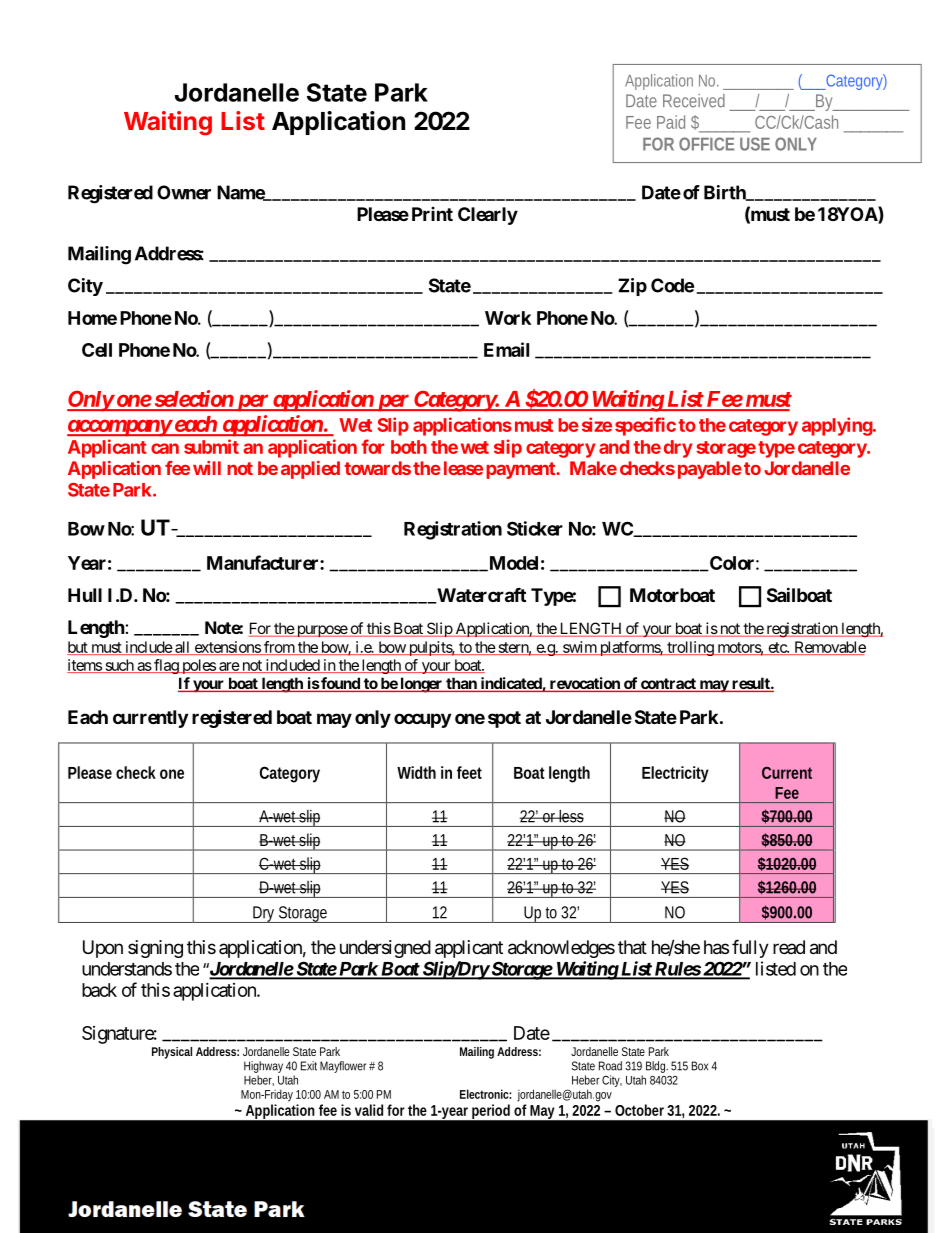 This screenshot has width=952, height=1233. Describe the element at coordinates (166, 666) in the screenshot. I see `flag` at that location.
